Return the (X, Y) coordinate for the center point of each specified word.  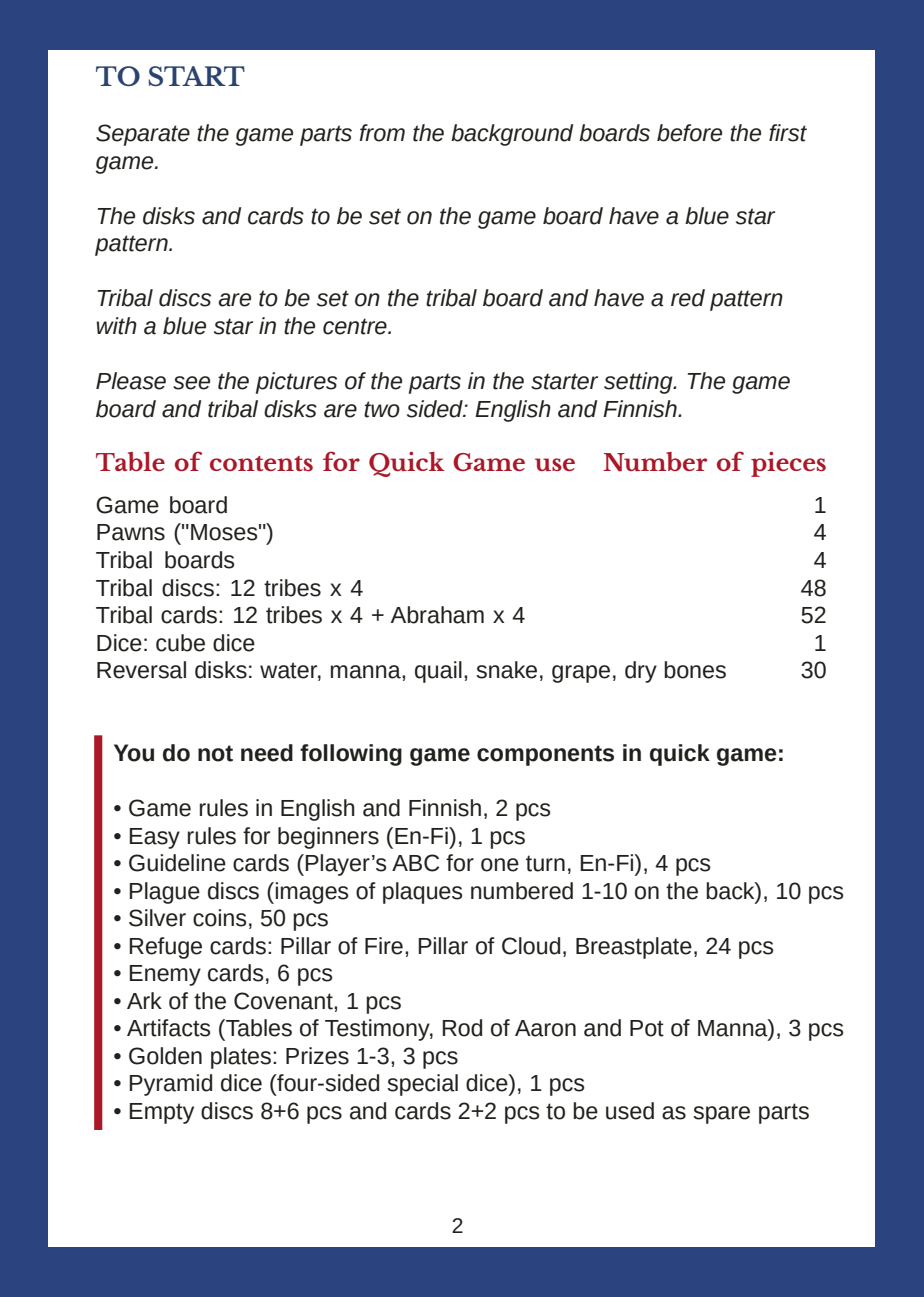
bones (695, 670)
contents (261, 463)
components (545, 755)
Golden (165, 1056)
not (215, 753)
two (382, 409)
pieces (788, 464)
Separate (143, 135)
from (382, 133)
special (422, 1085)
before (689, 133)
